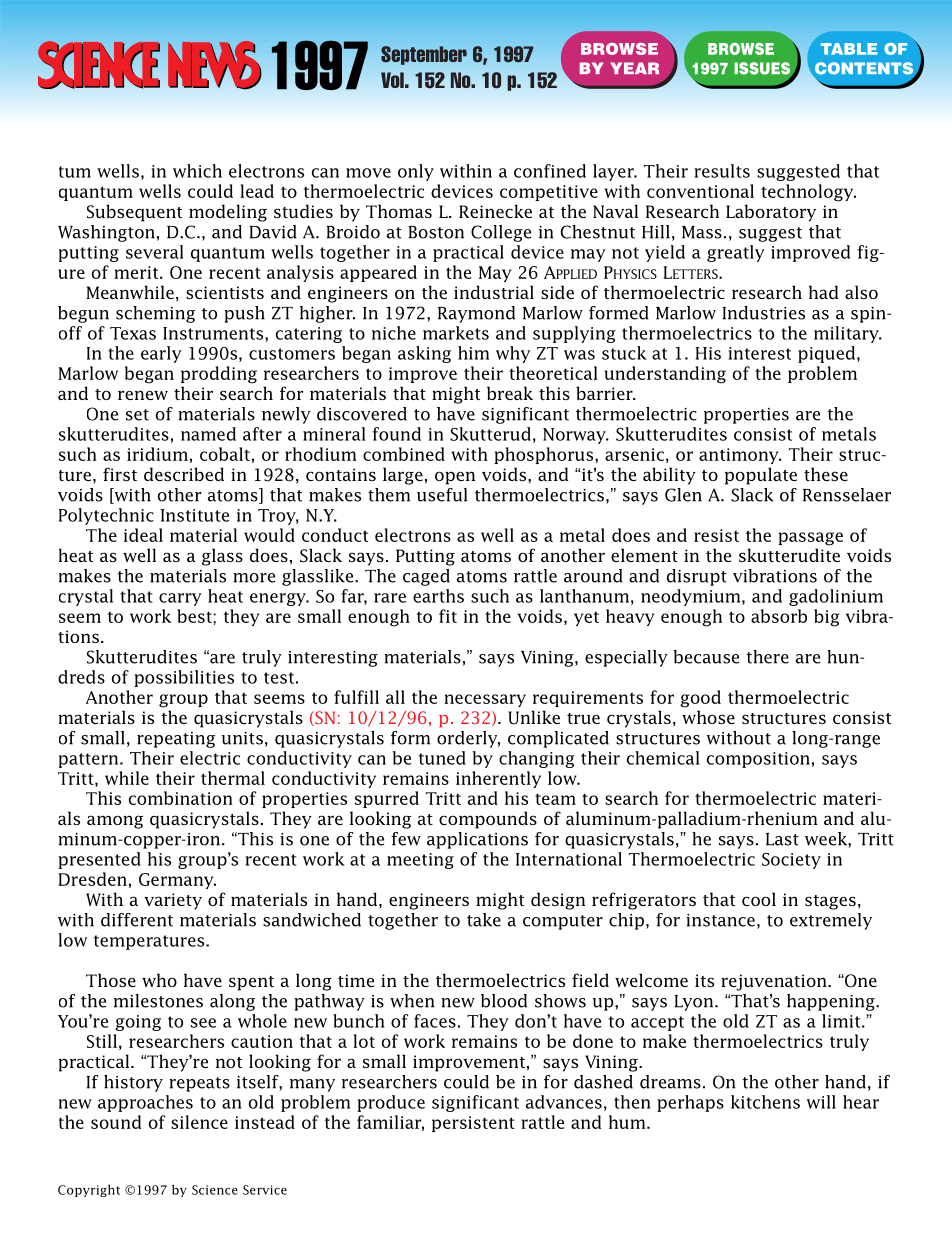 The image size is (952, 1233). I want to click on silence, so click(199, 1122).
